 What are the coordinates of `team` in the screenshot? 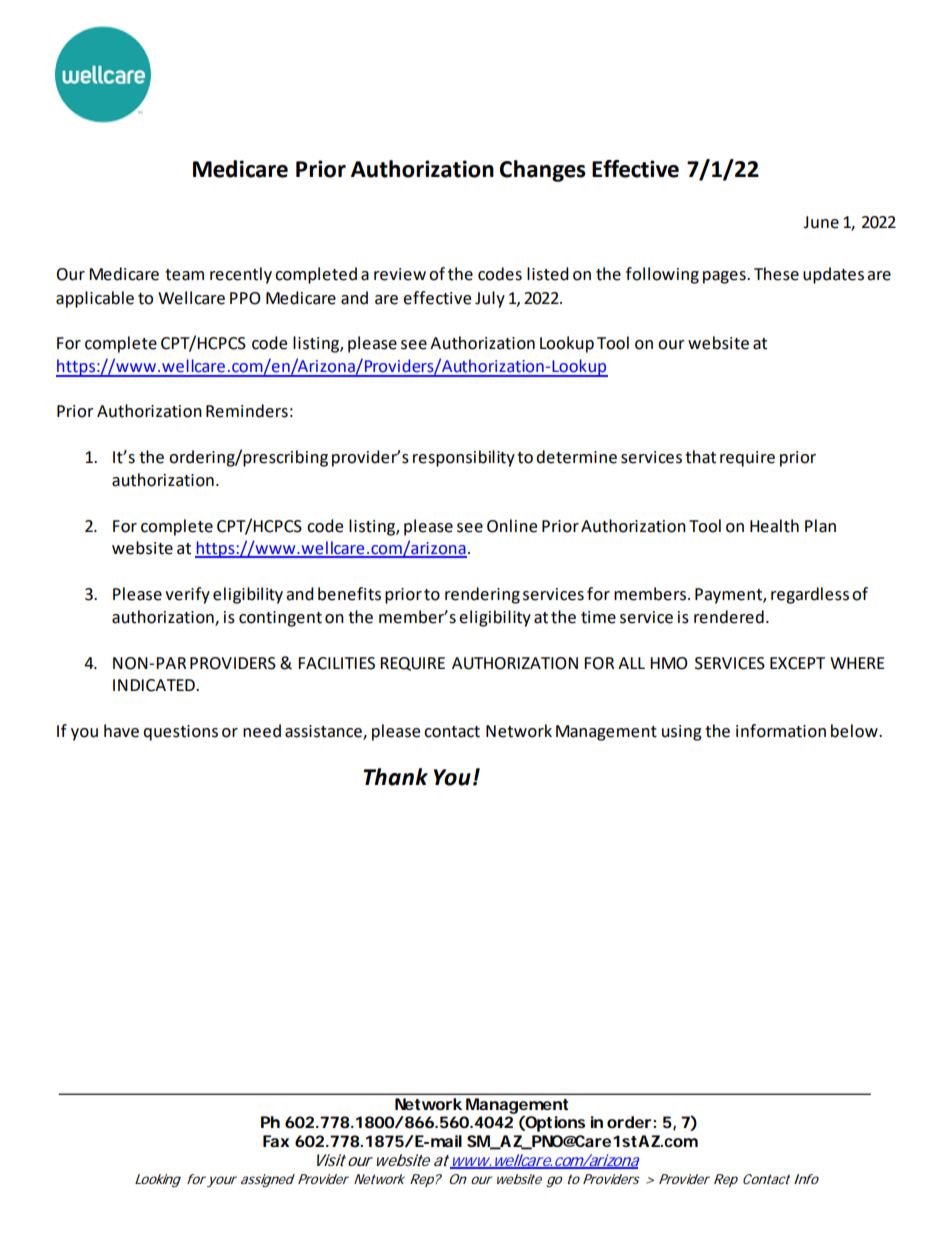 It's located at (184, 275).
